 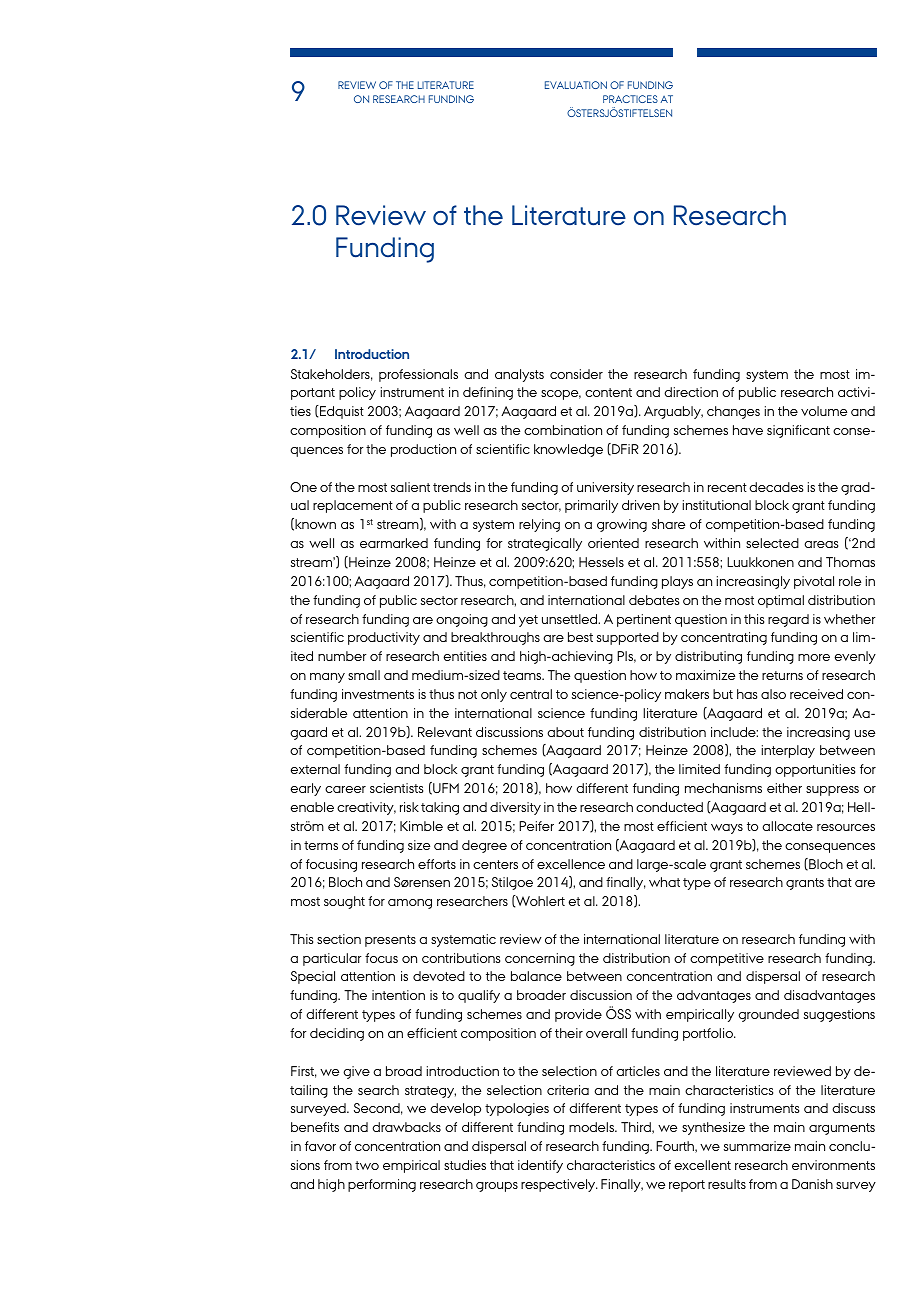 I want to click on best, so click(x=580, y=637).
